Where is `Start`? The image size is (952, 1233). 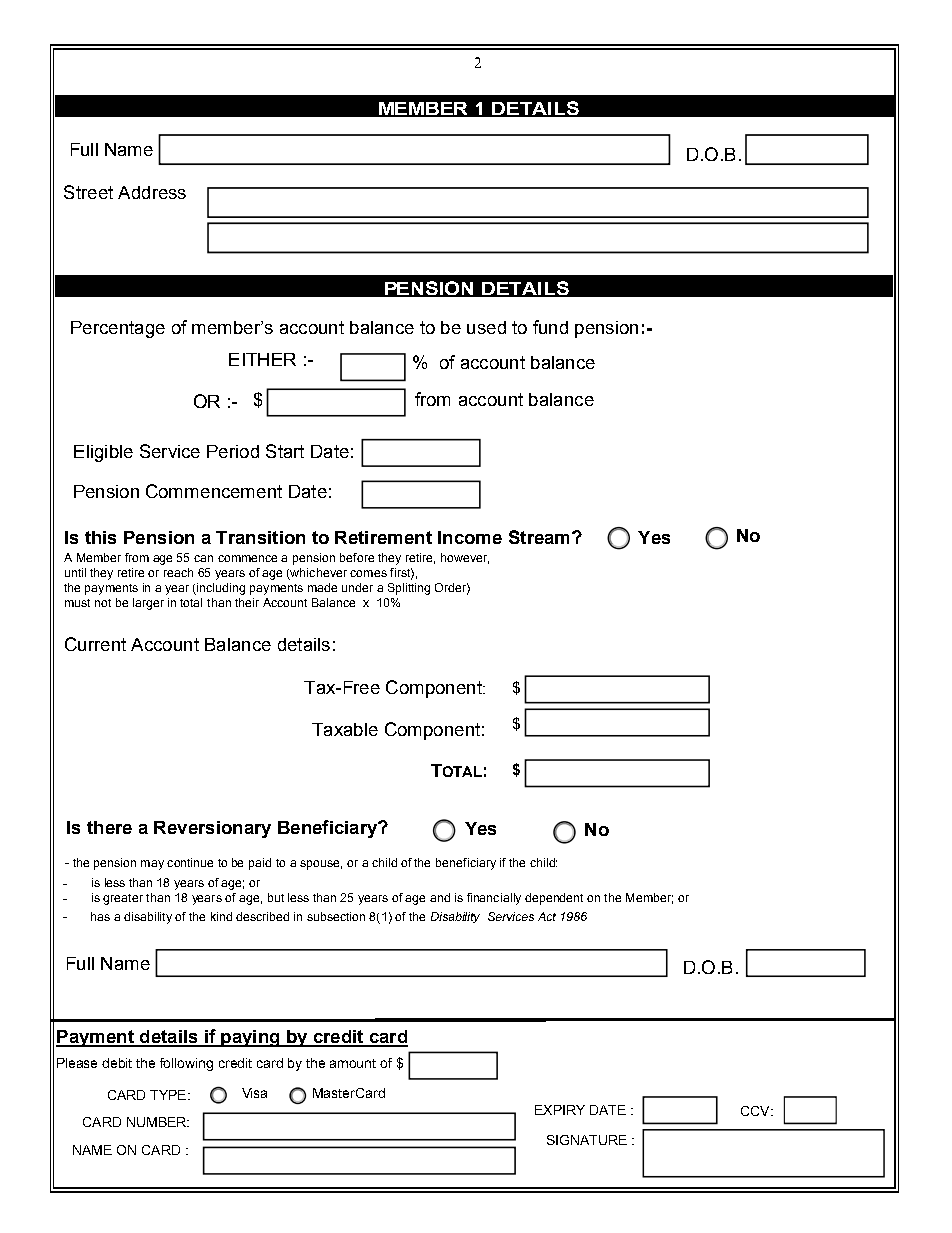
Start is located at coordinates (285, 451).
